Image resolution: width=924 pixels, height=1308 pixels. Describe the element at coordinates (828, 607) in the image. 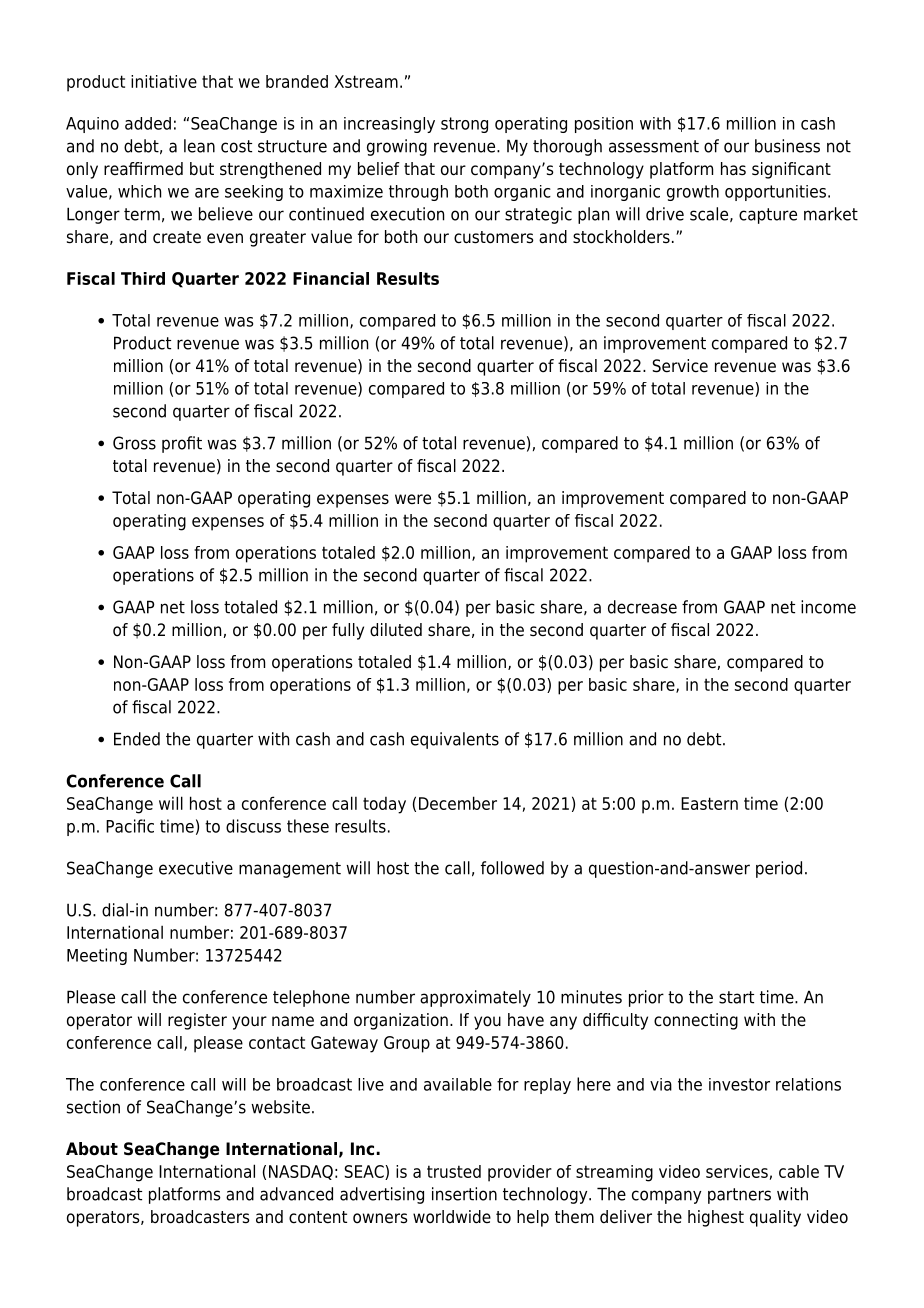

I see `income` at that location.
